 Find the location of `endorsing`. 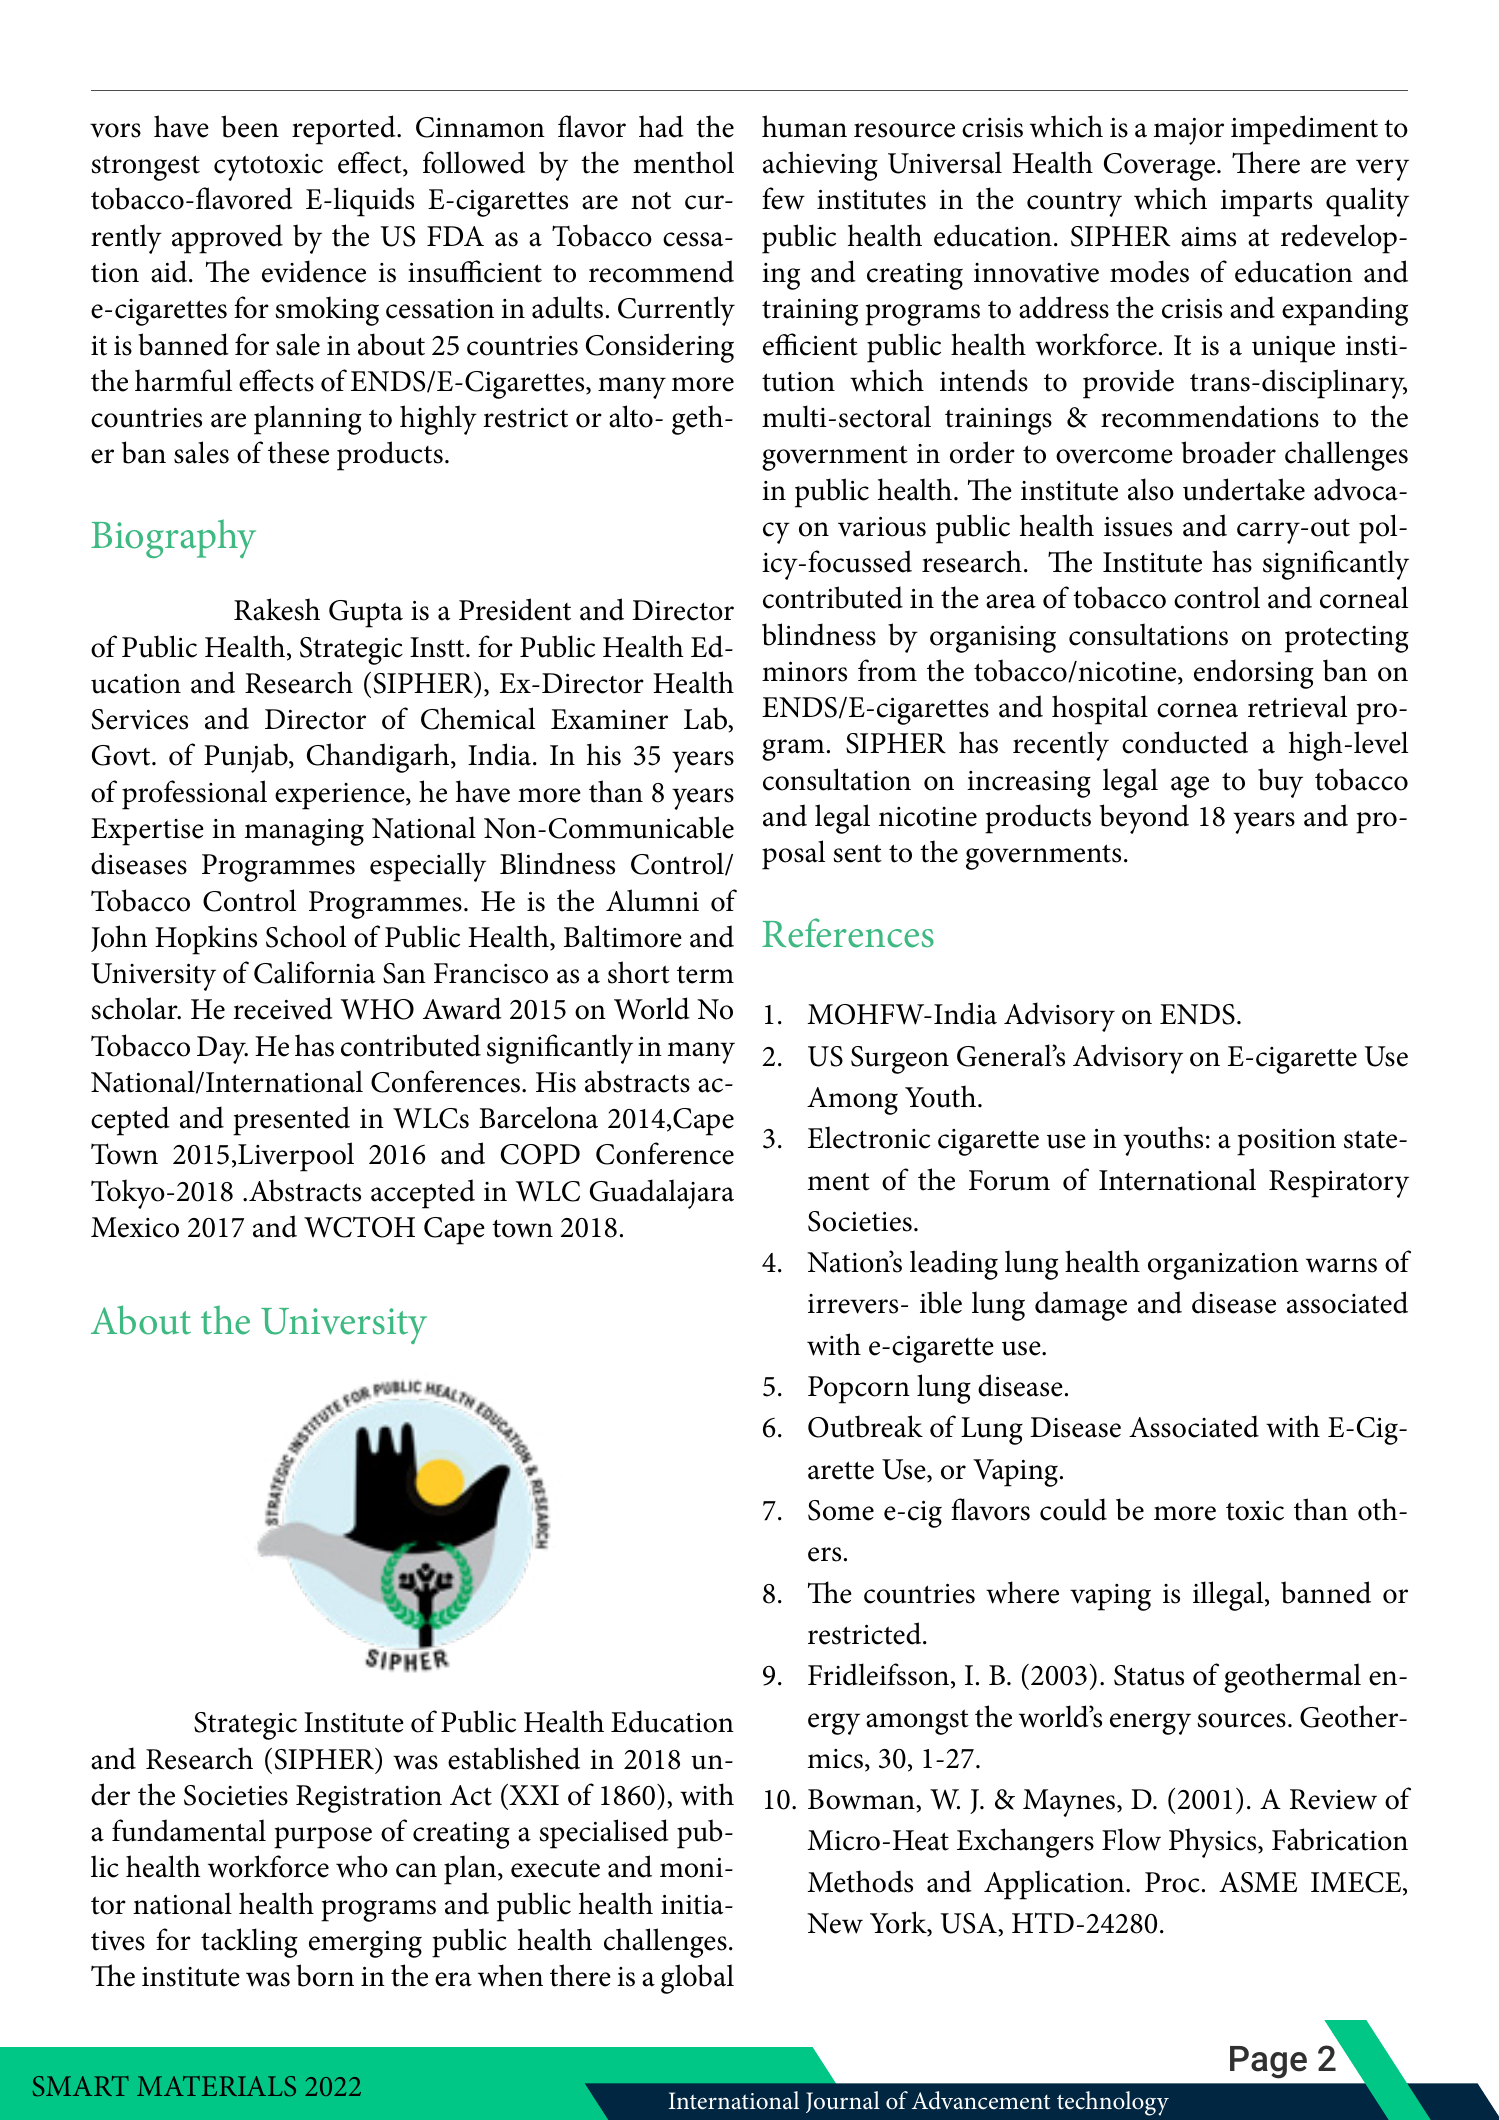

endorsing is located at coordinates (1254, 674).
